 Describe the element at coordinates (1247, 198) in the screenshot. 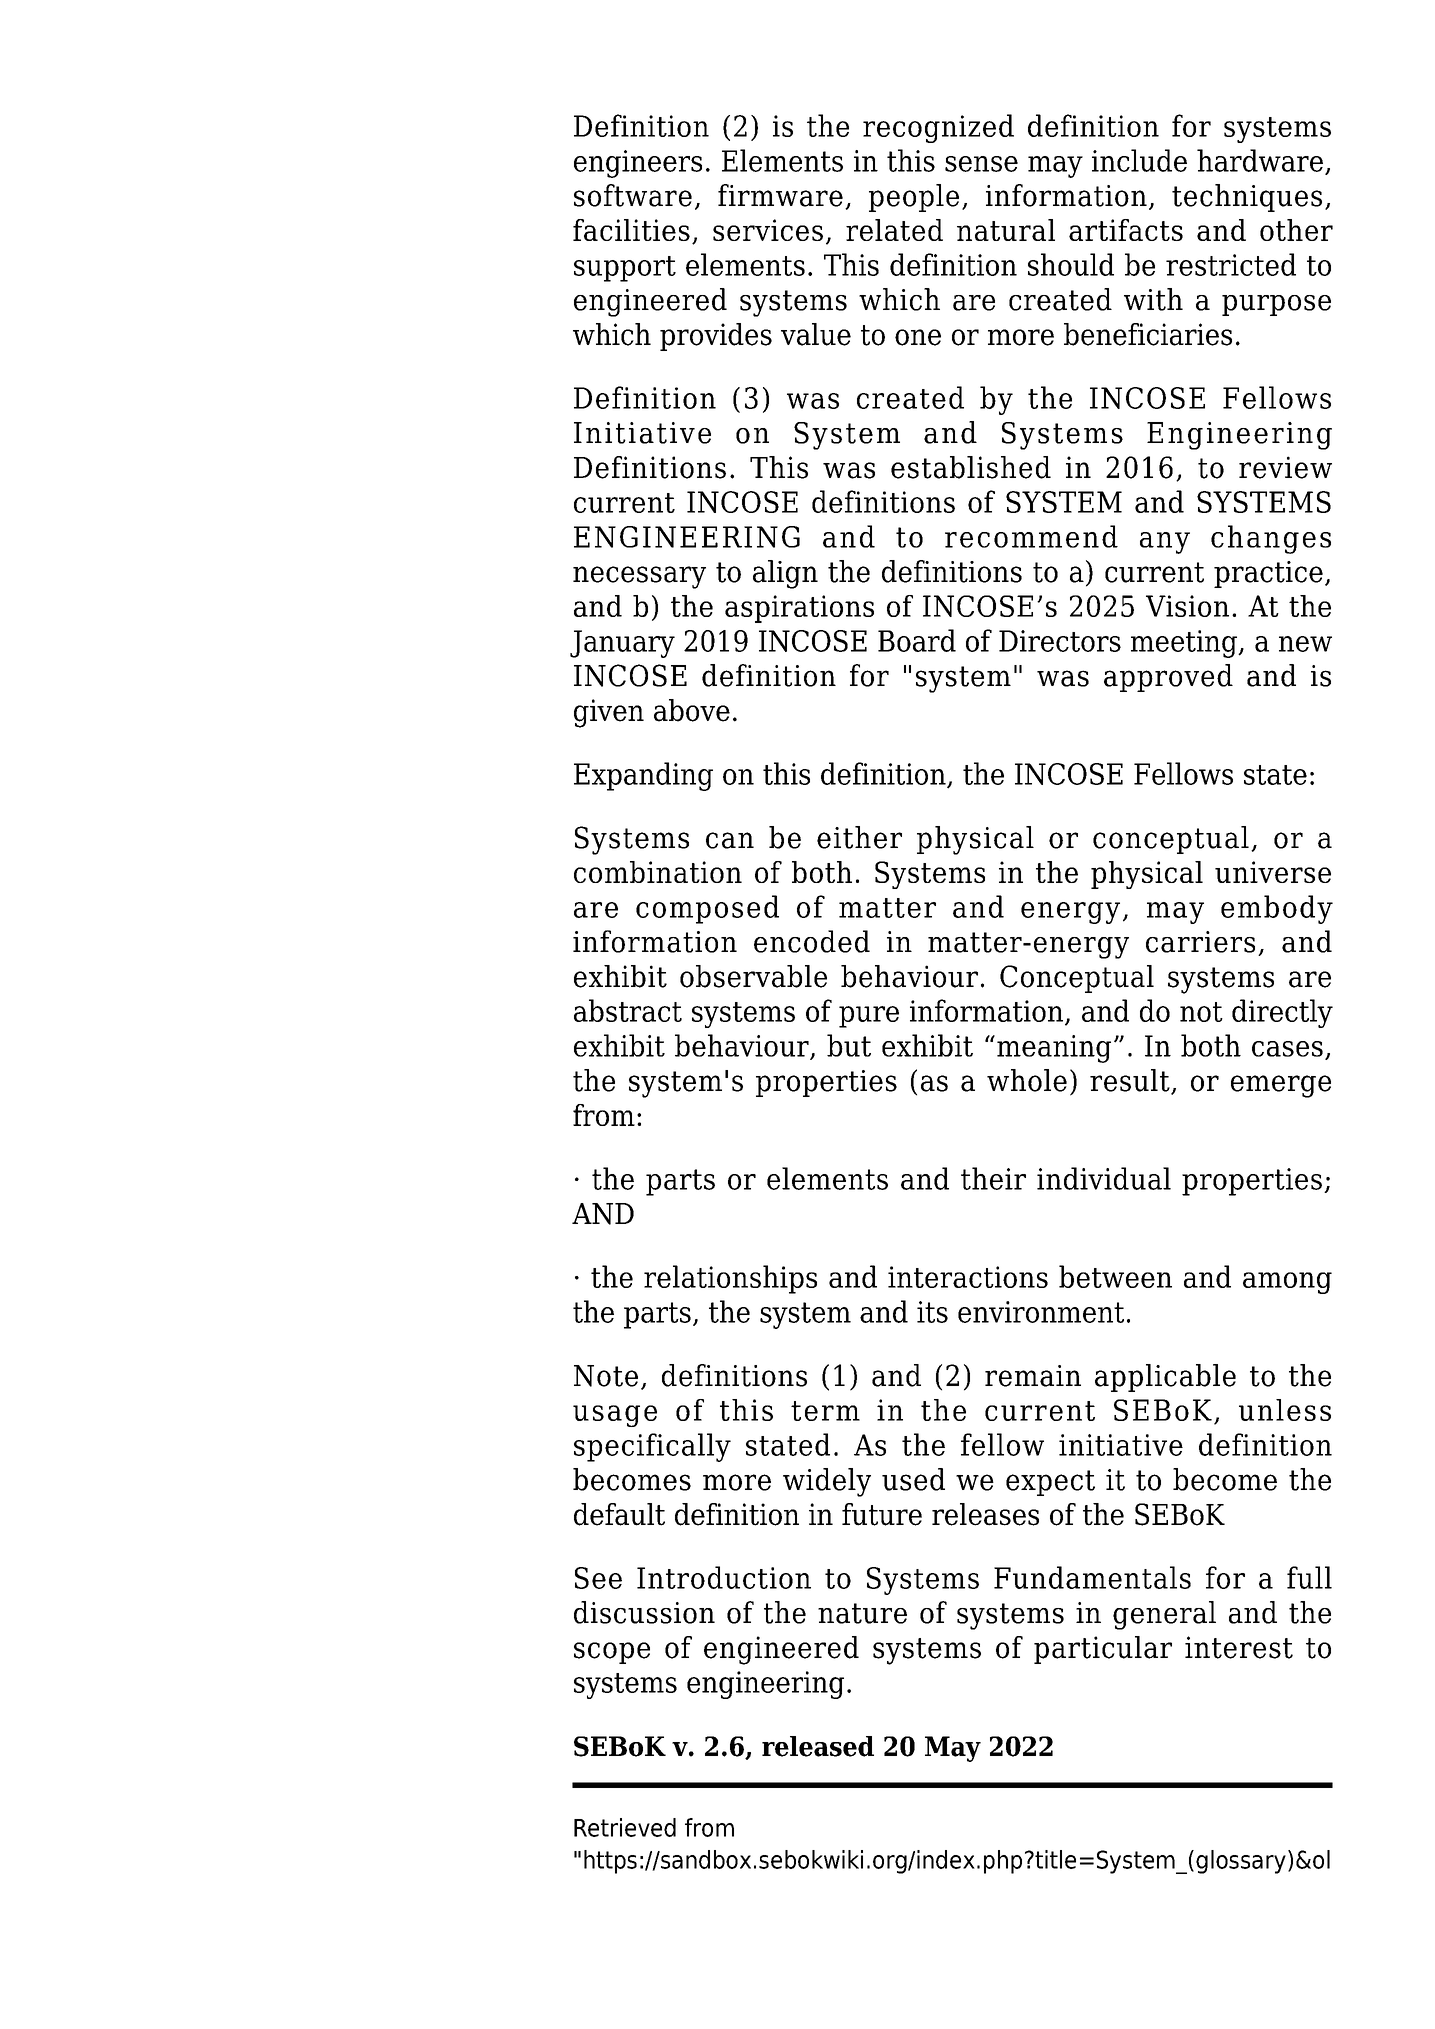

I see `techniques` at that location.
